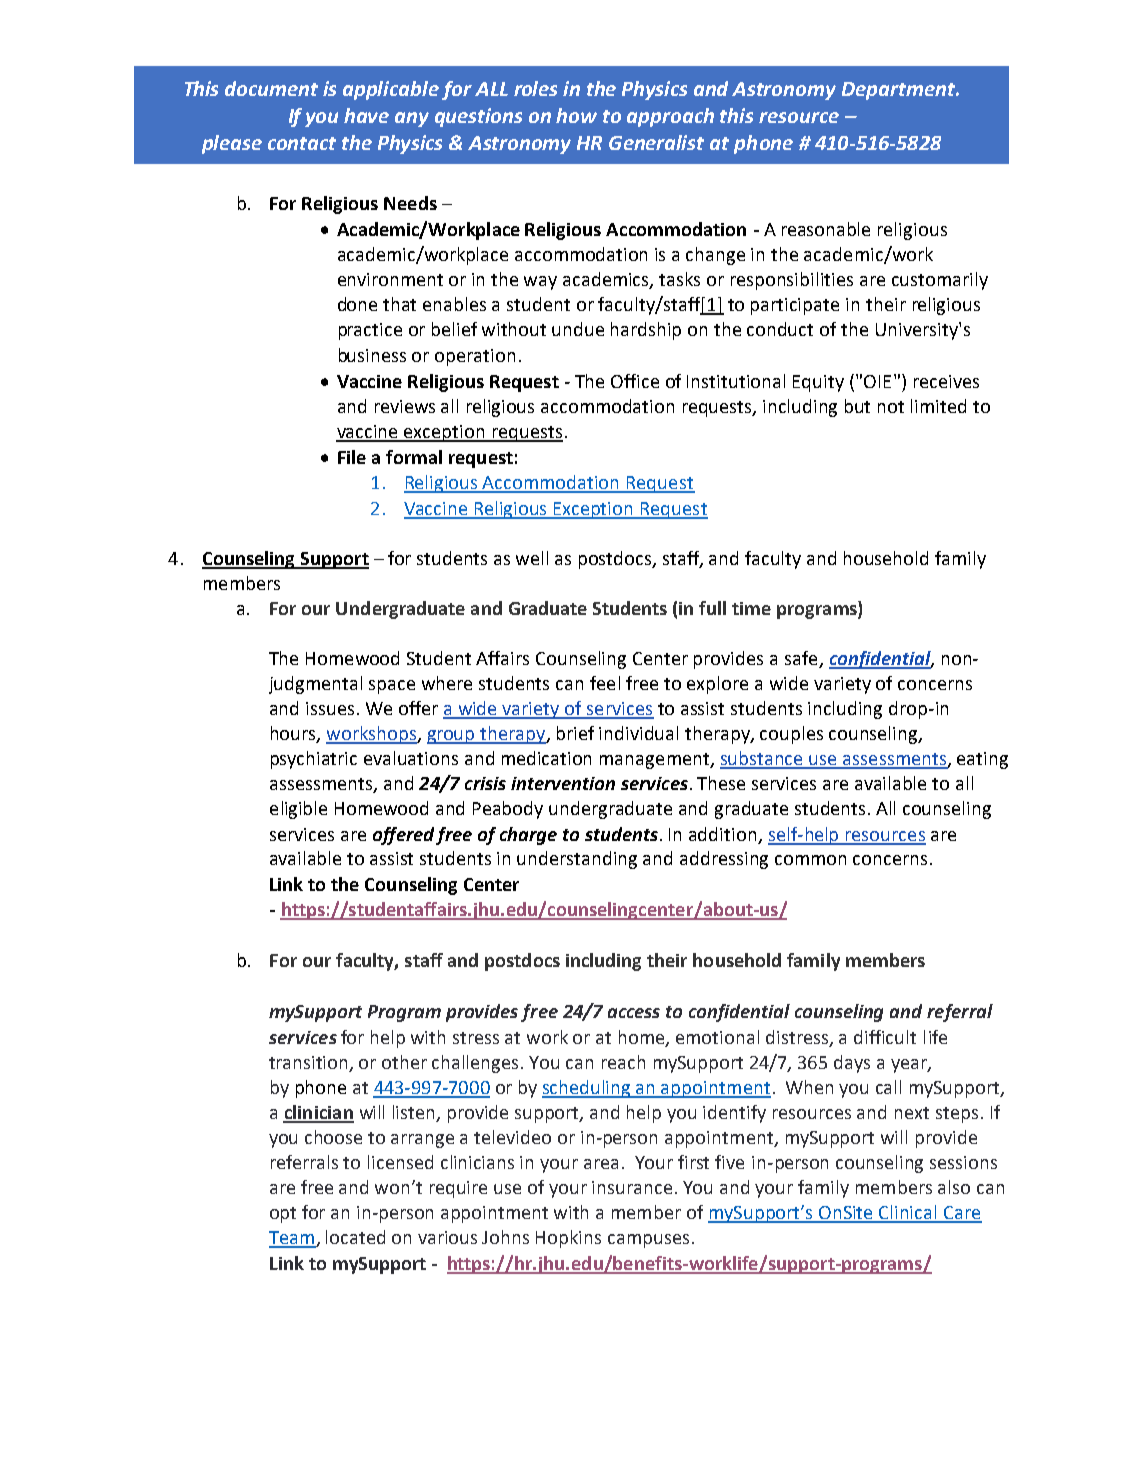 The image size is (1144, 1480). Describe the element at coordinates (577, 860) in the screenshot. I see `understanding` at that location.
